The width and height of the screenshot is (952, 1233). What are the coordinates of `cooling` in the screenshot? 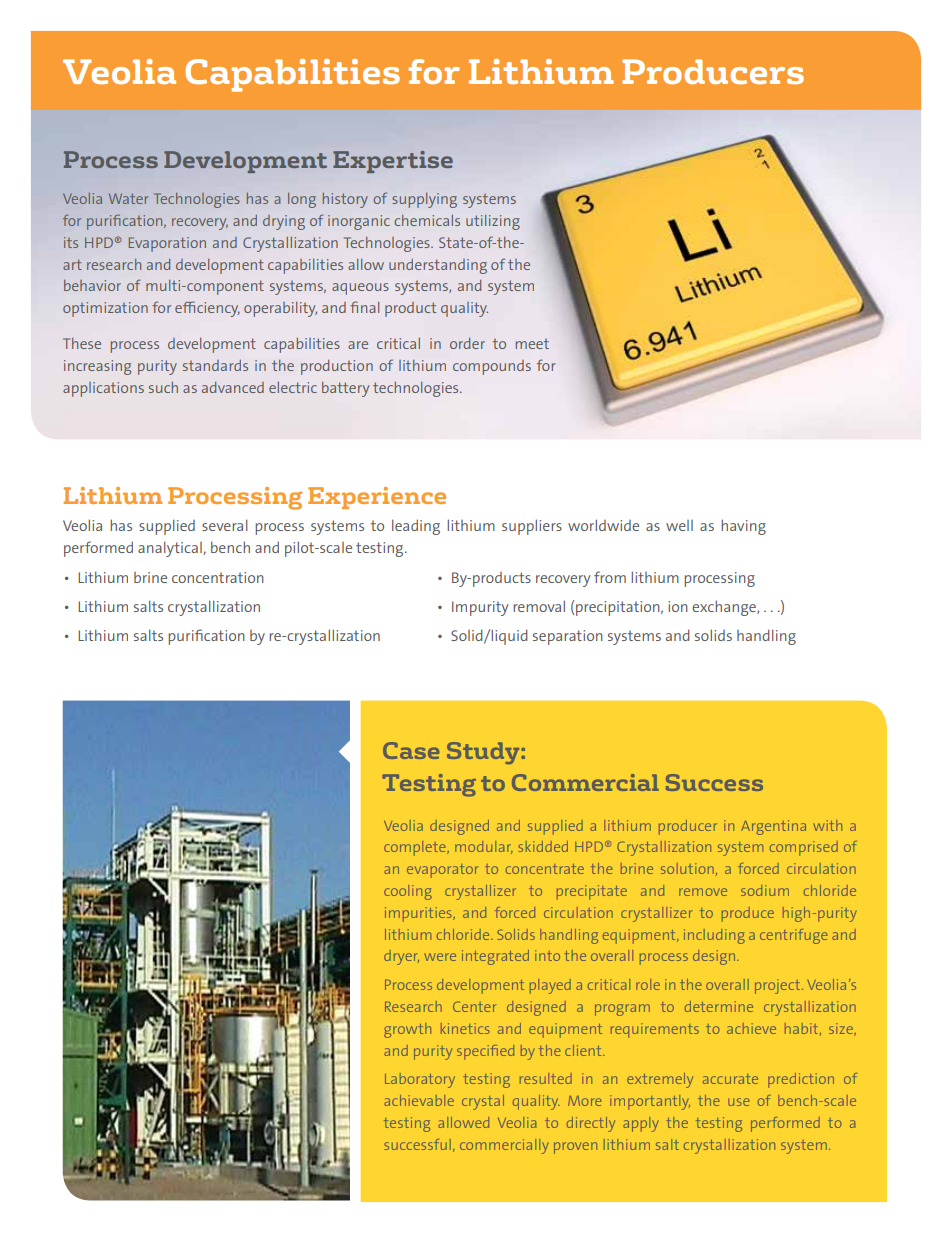 It's located at (408, 892).
